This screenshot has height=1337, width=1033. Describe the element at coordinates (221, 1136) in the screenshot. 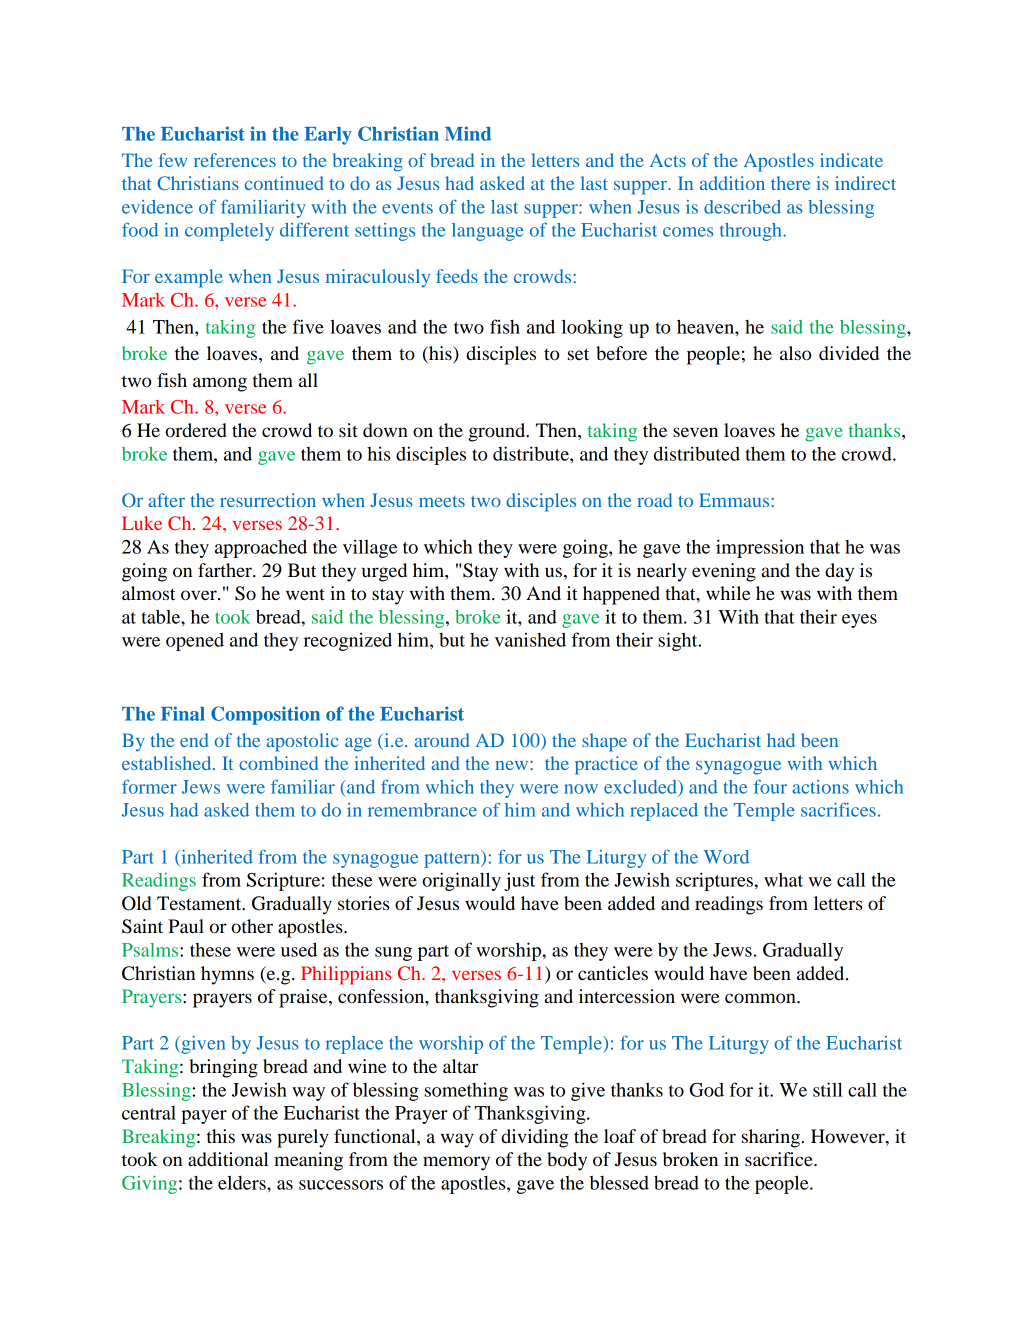

I see `this` at that location.
